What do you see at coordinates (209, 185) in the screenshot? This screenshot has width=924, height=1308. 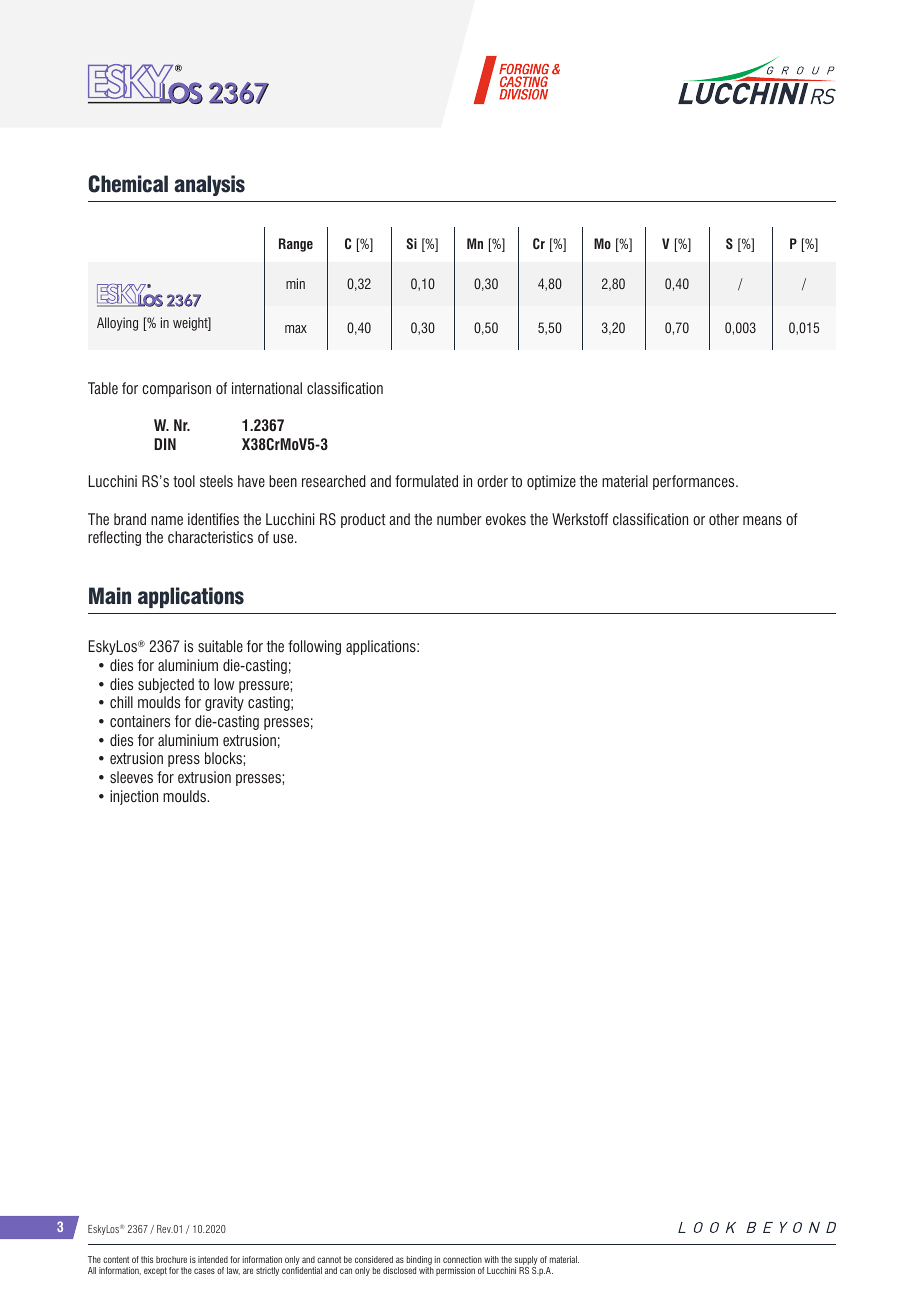 I see `analysis` at bounding box center [209, 185].
